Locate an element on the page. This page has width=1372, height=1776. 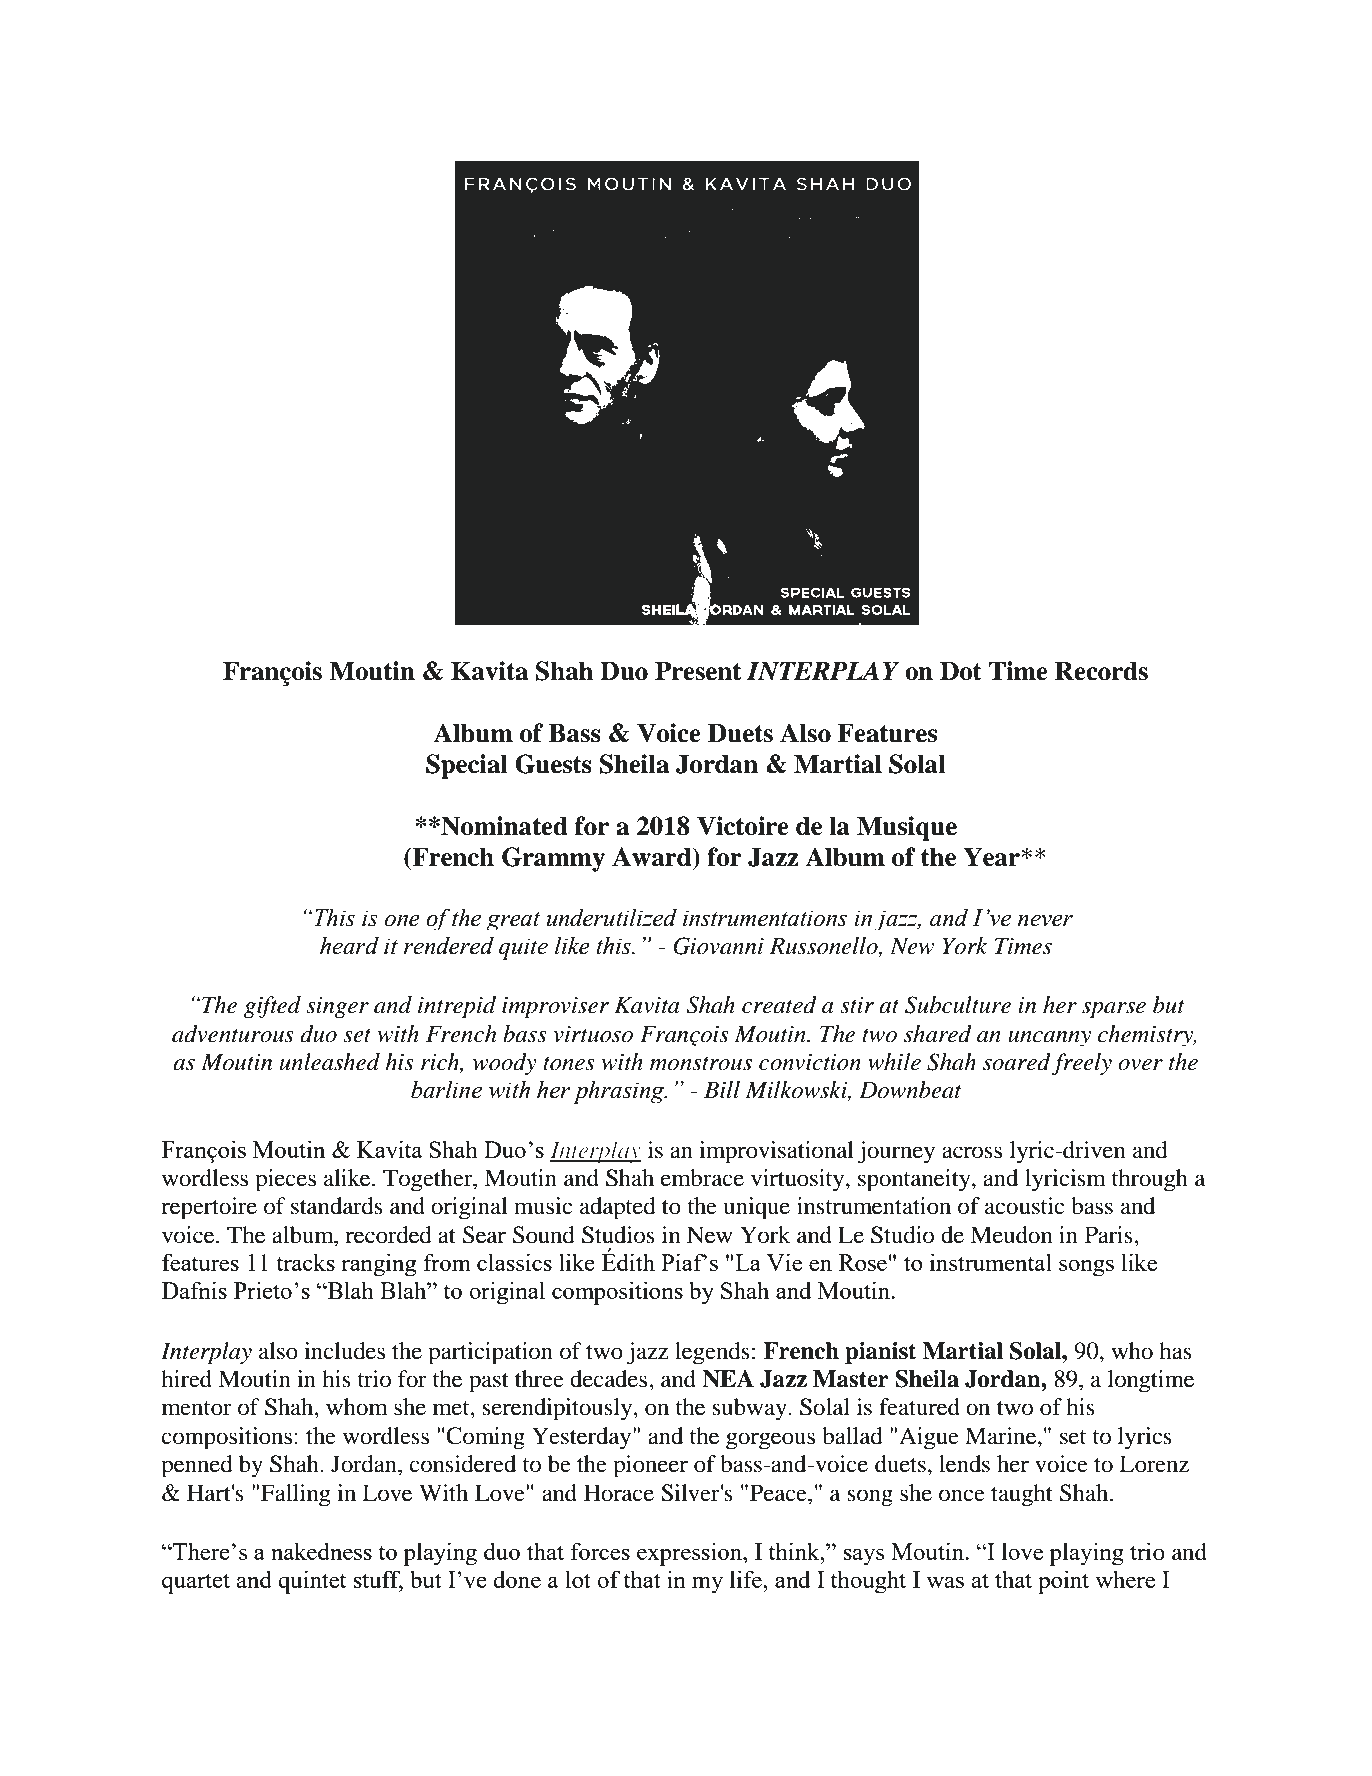
never is located at coordinates (1045, 920).
